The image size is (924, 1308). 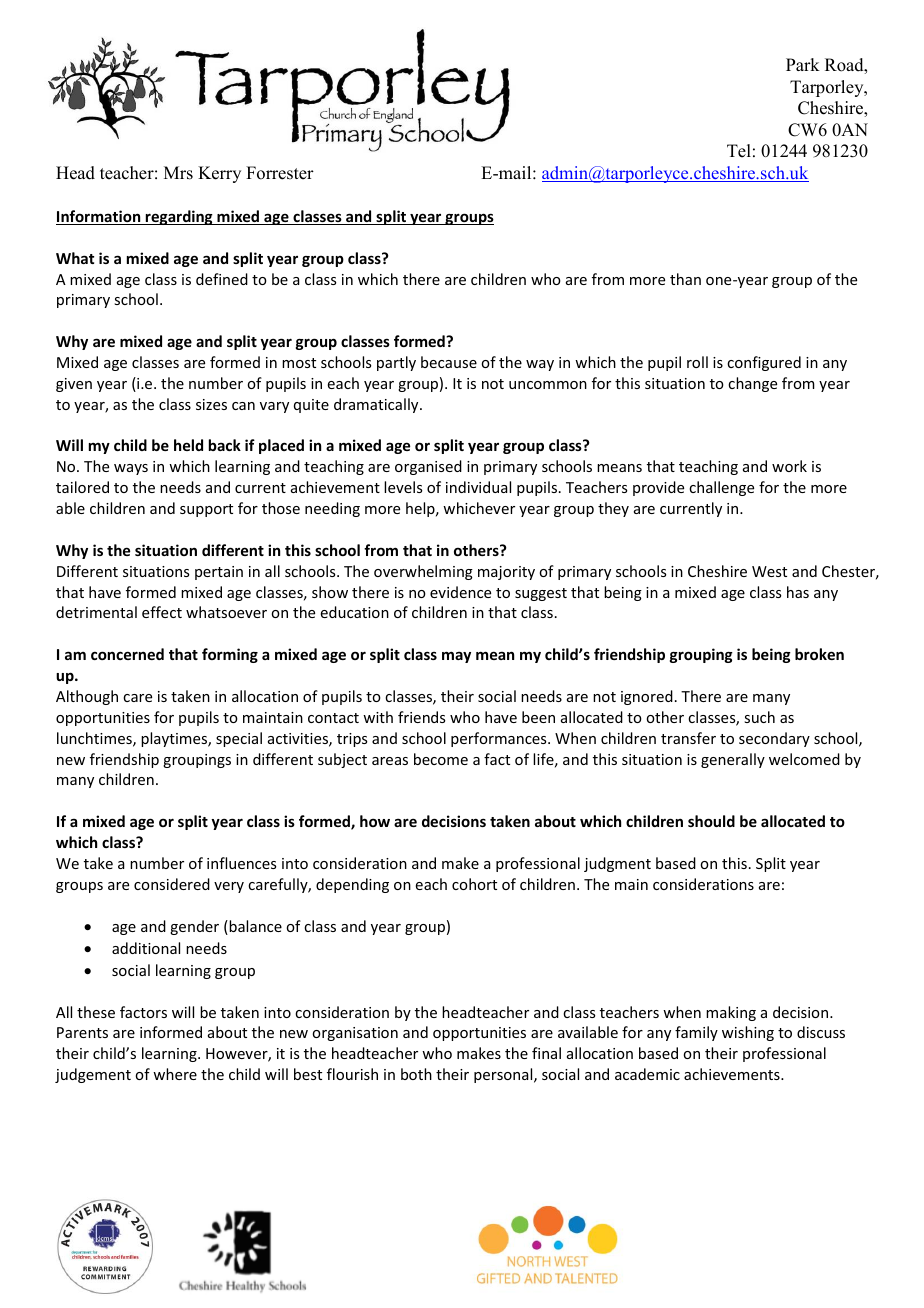 I want to click on where, so click(x=175, y=1074).
